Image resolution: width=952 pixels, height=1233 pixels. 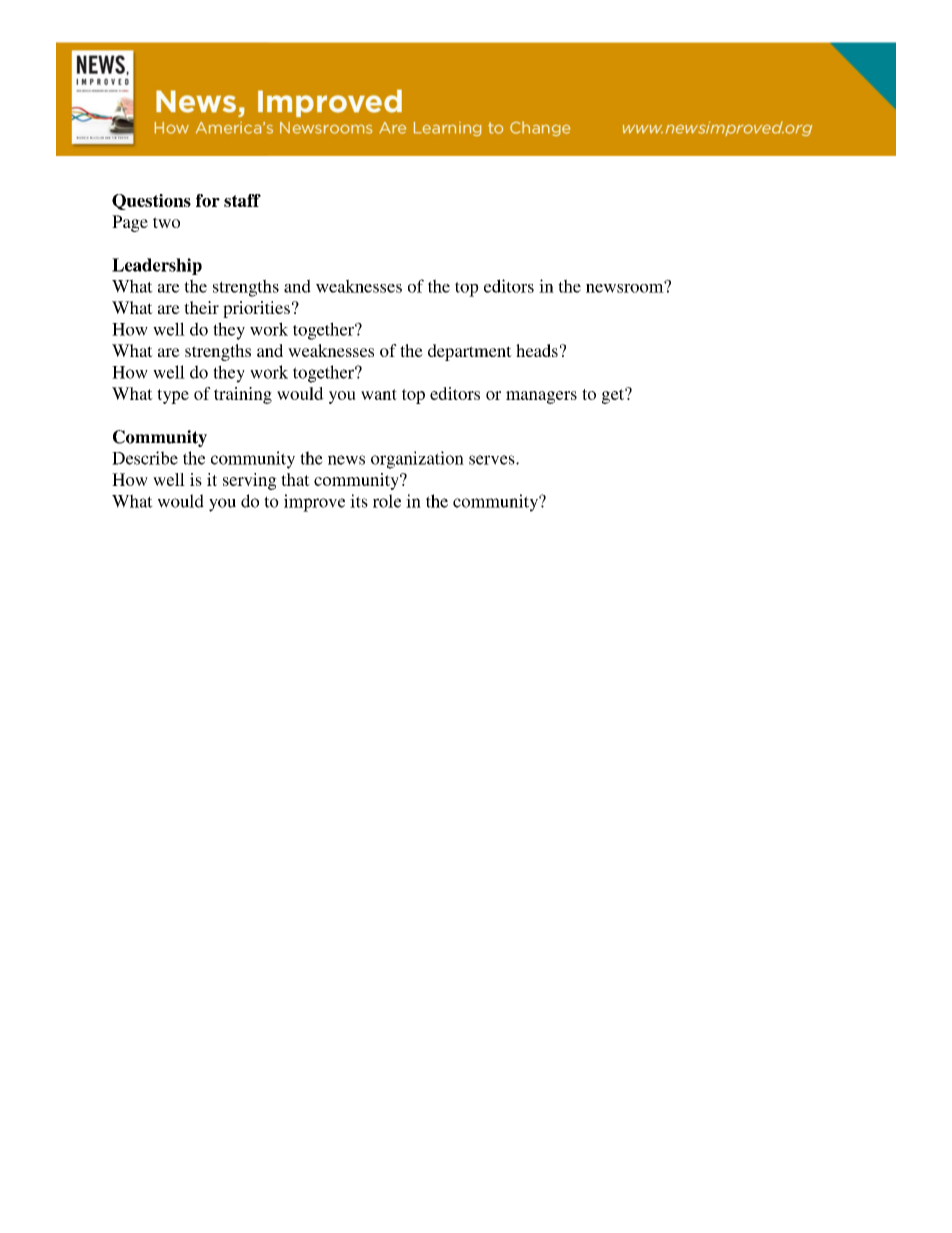 I want to click on staff, so click(x=242, y=200).
